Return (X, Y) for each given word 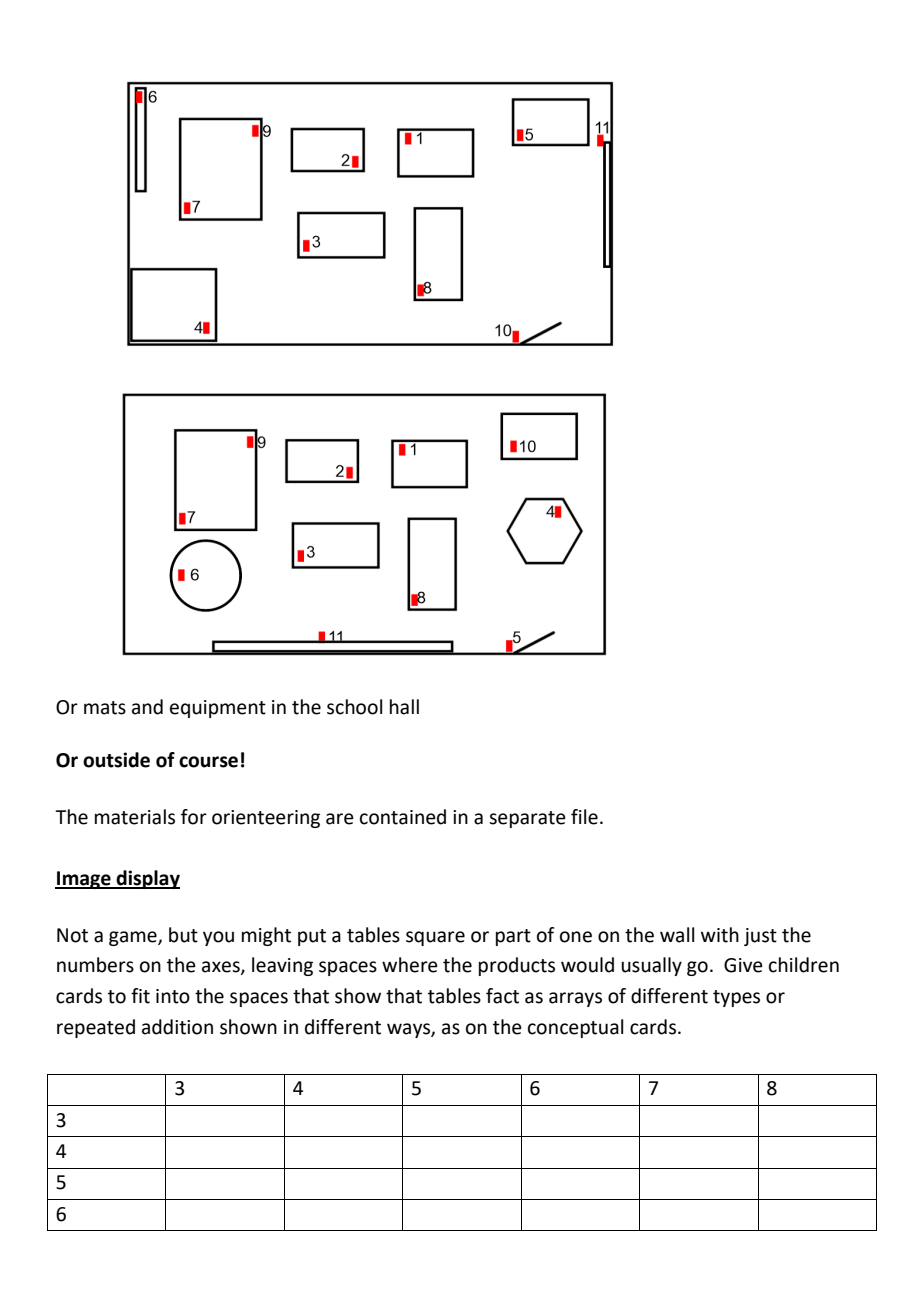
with (720, 935)
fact (502, 996)
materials (135, 817)
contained (403, 817)
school (354, 707)
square (435, 938)
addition (177, 1027)
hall (404, 707)
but (183, 935)
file (584, 817)
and (147, 707)
